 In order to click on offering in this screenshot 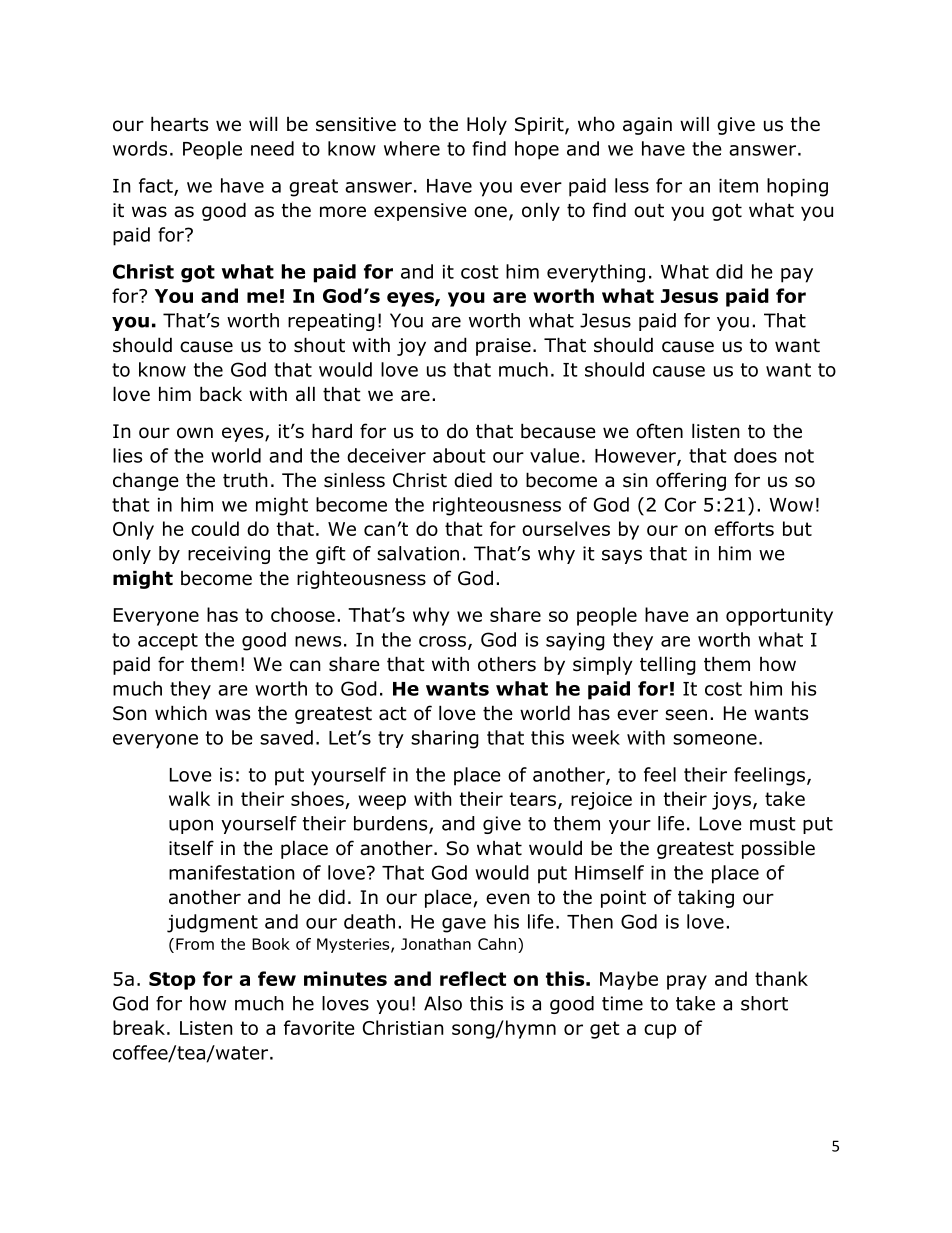, I will do `click(691, 481)`.
